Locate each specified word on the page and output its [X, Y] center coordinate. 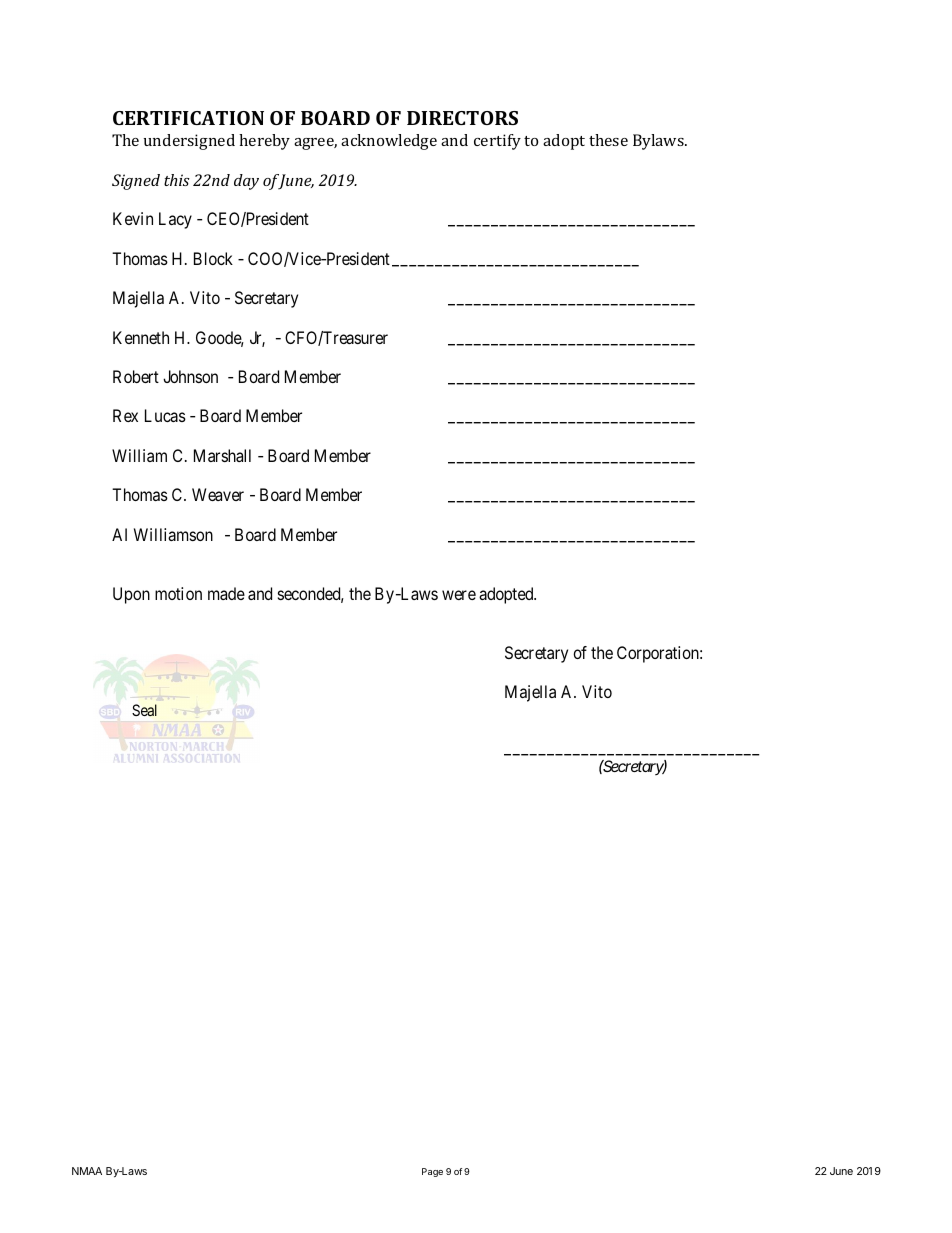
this [177, 180]
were [459, 595]
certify [497, 142]
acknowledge [389, 142]
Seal [144, 710]
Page [432, 1172]
